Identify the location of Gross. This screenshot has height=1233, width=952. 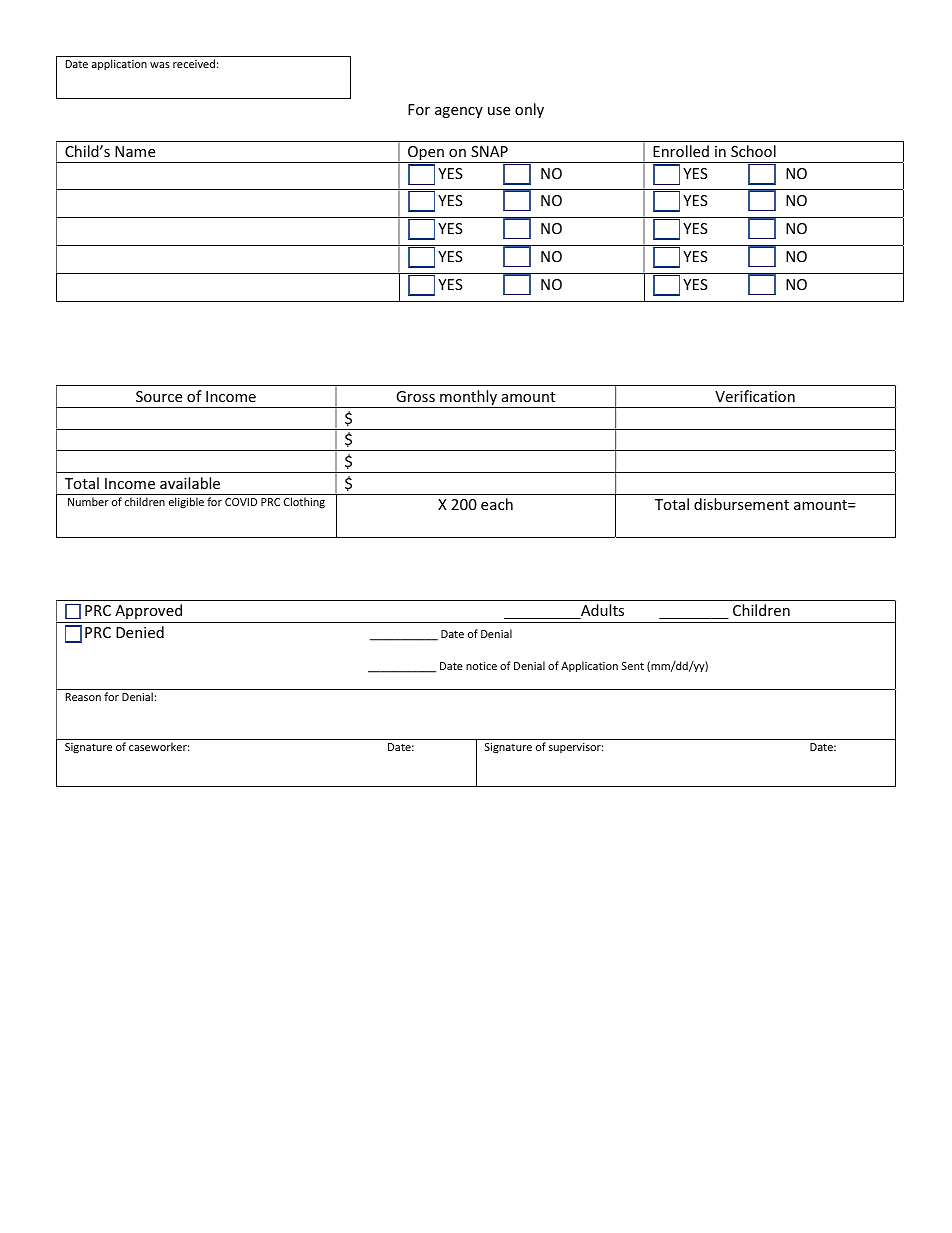
(415, 396).
